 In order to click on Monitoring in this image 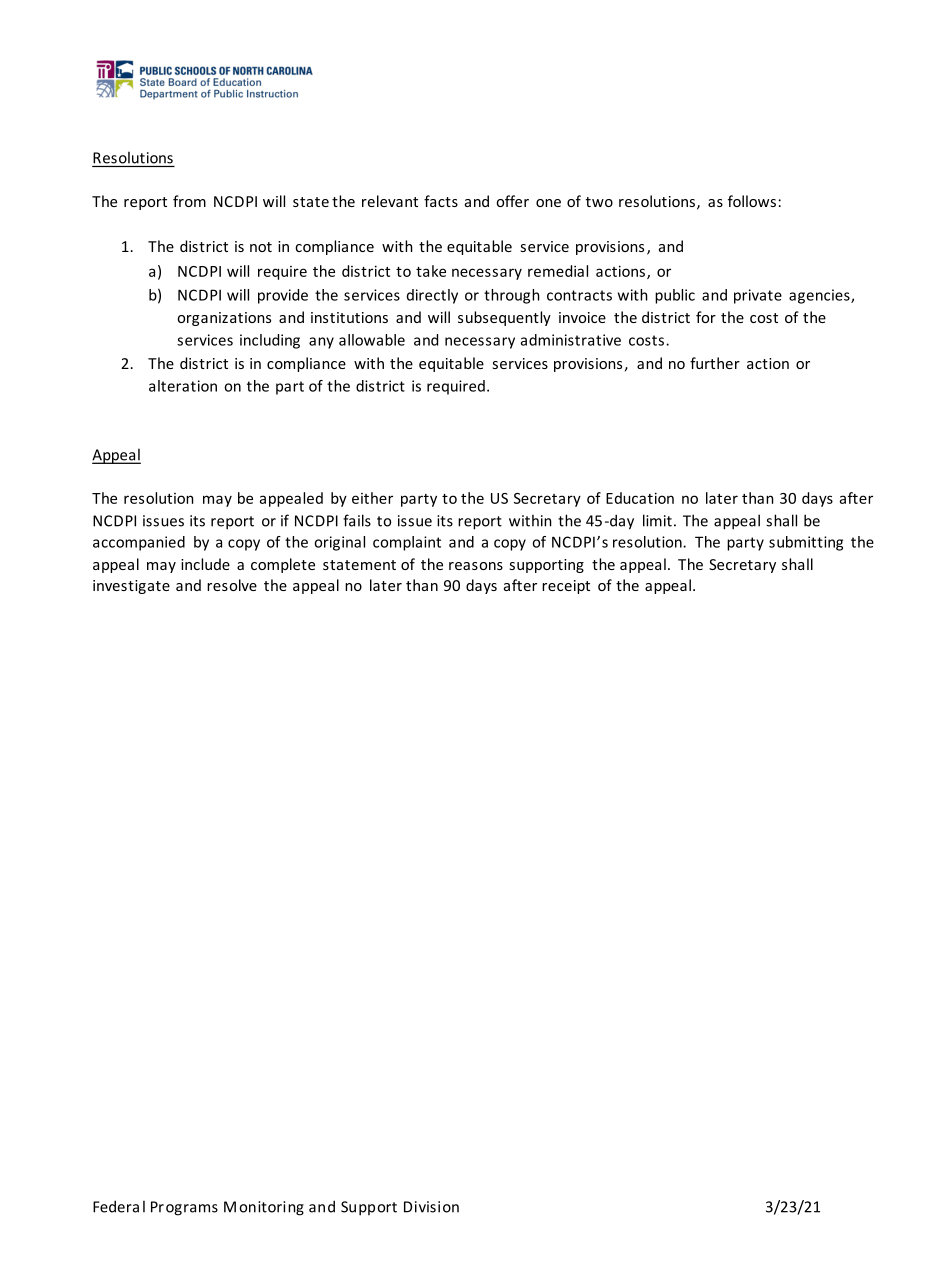, I will do `click(264, 1208)`.
